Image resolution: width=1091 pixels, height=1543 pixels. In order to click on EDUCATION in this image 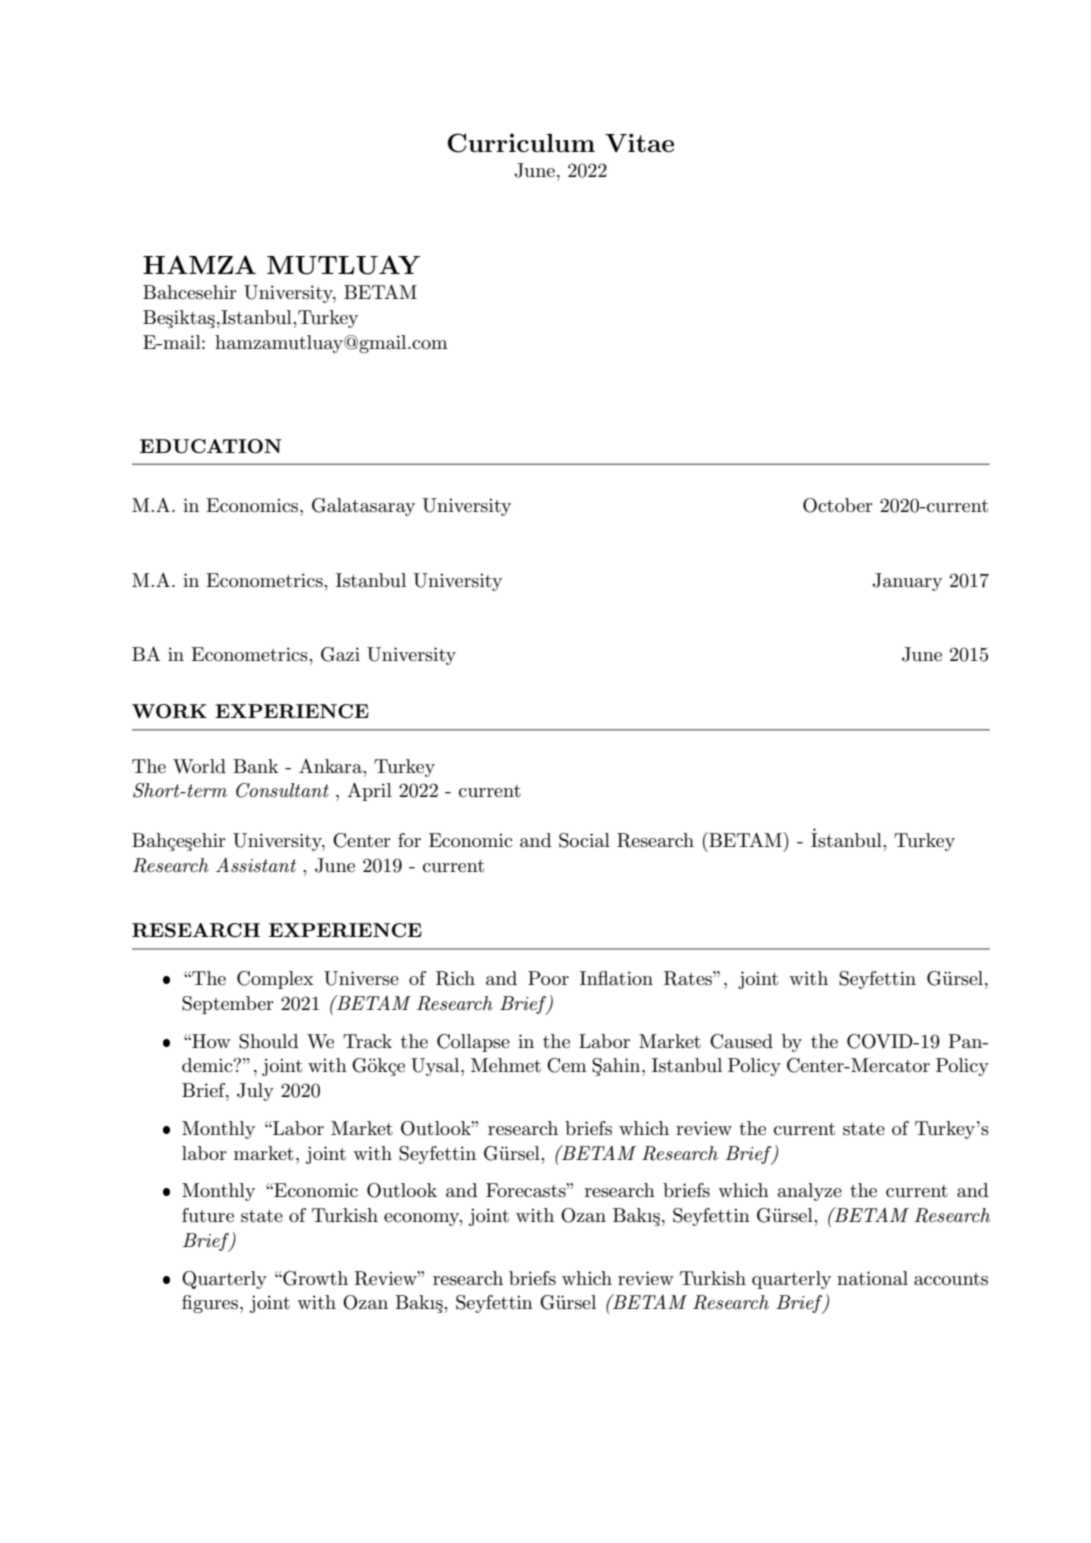, I will do `click(211, 446)`.
